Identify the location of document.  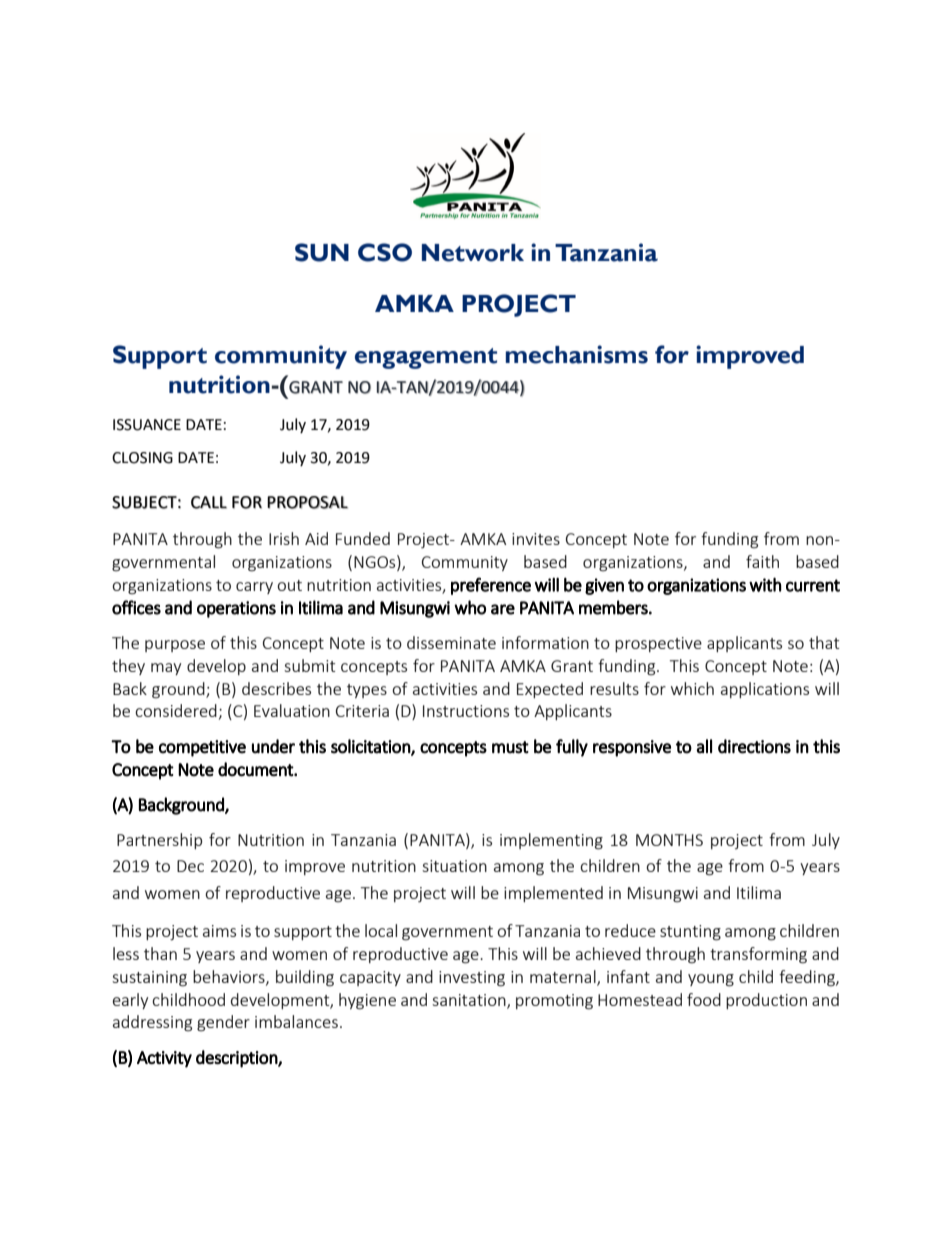
(256, 769).
